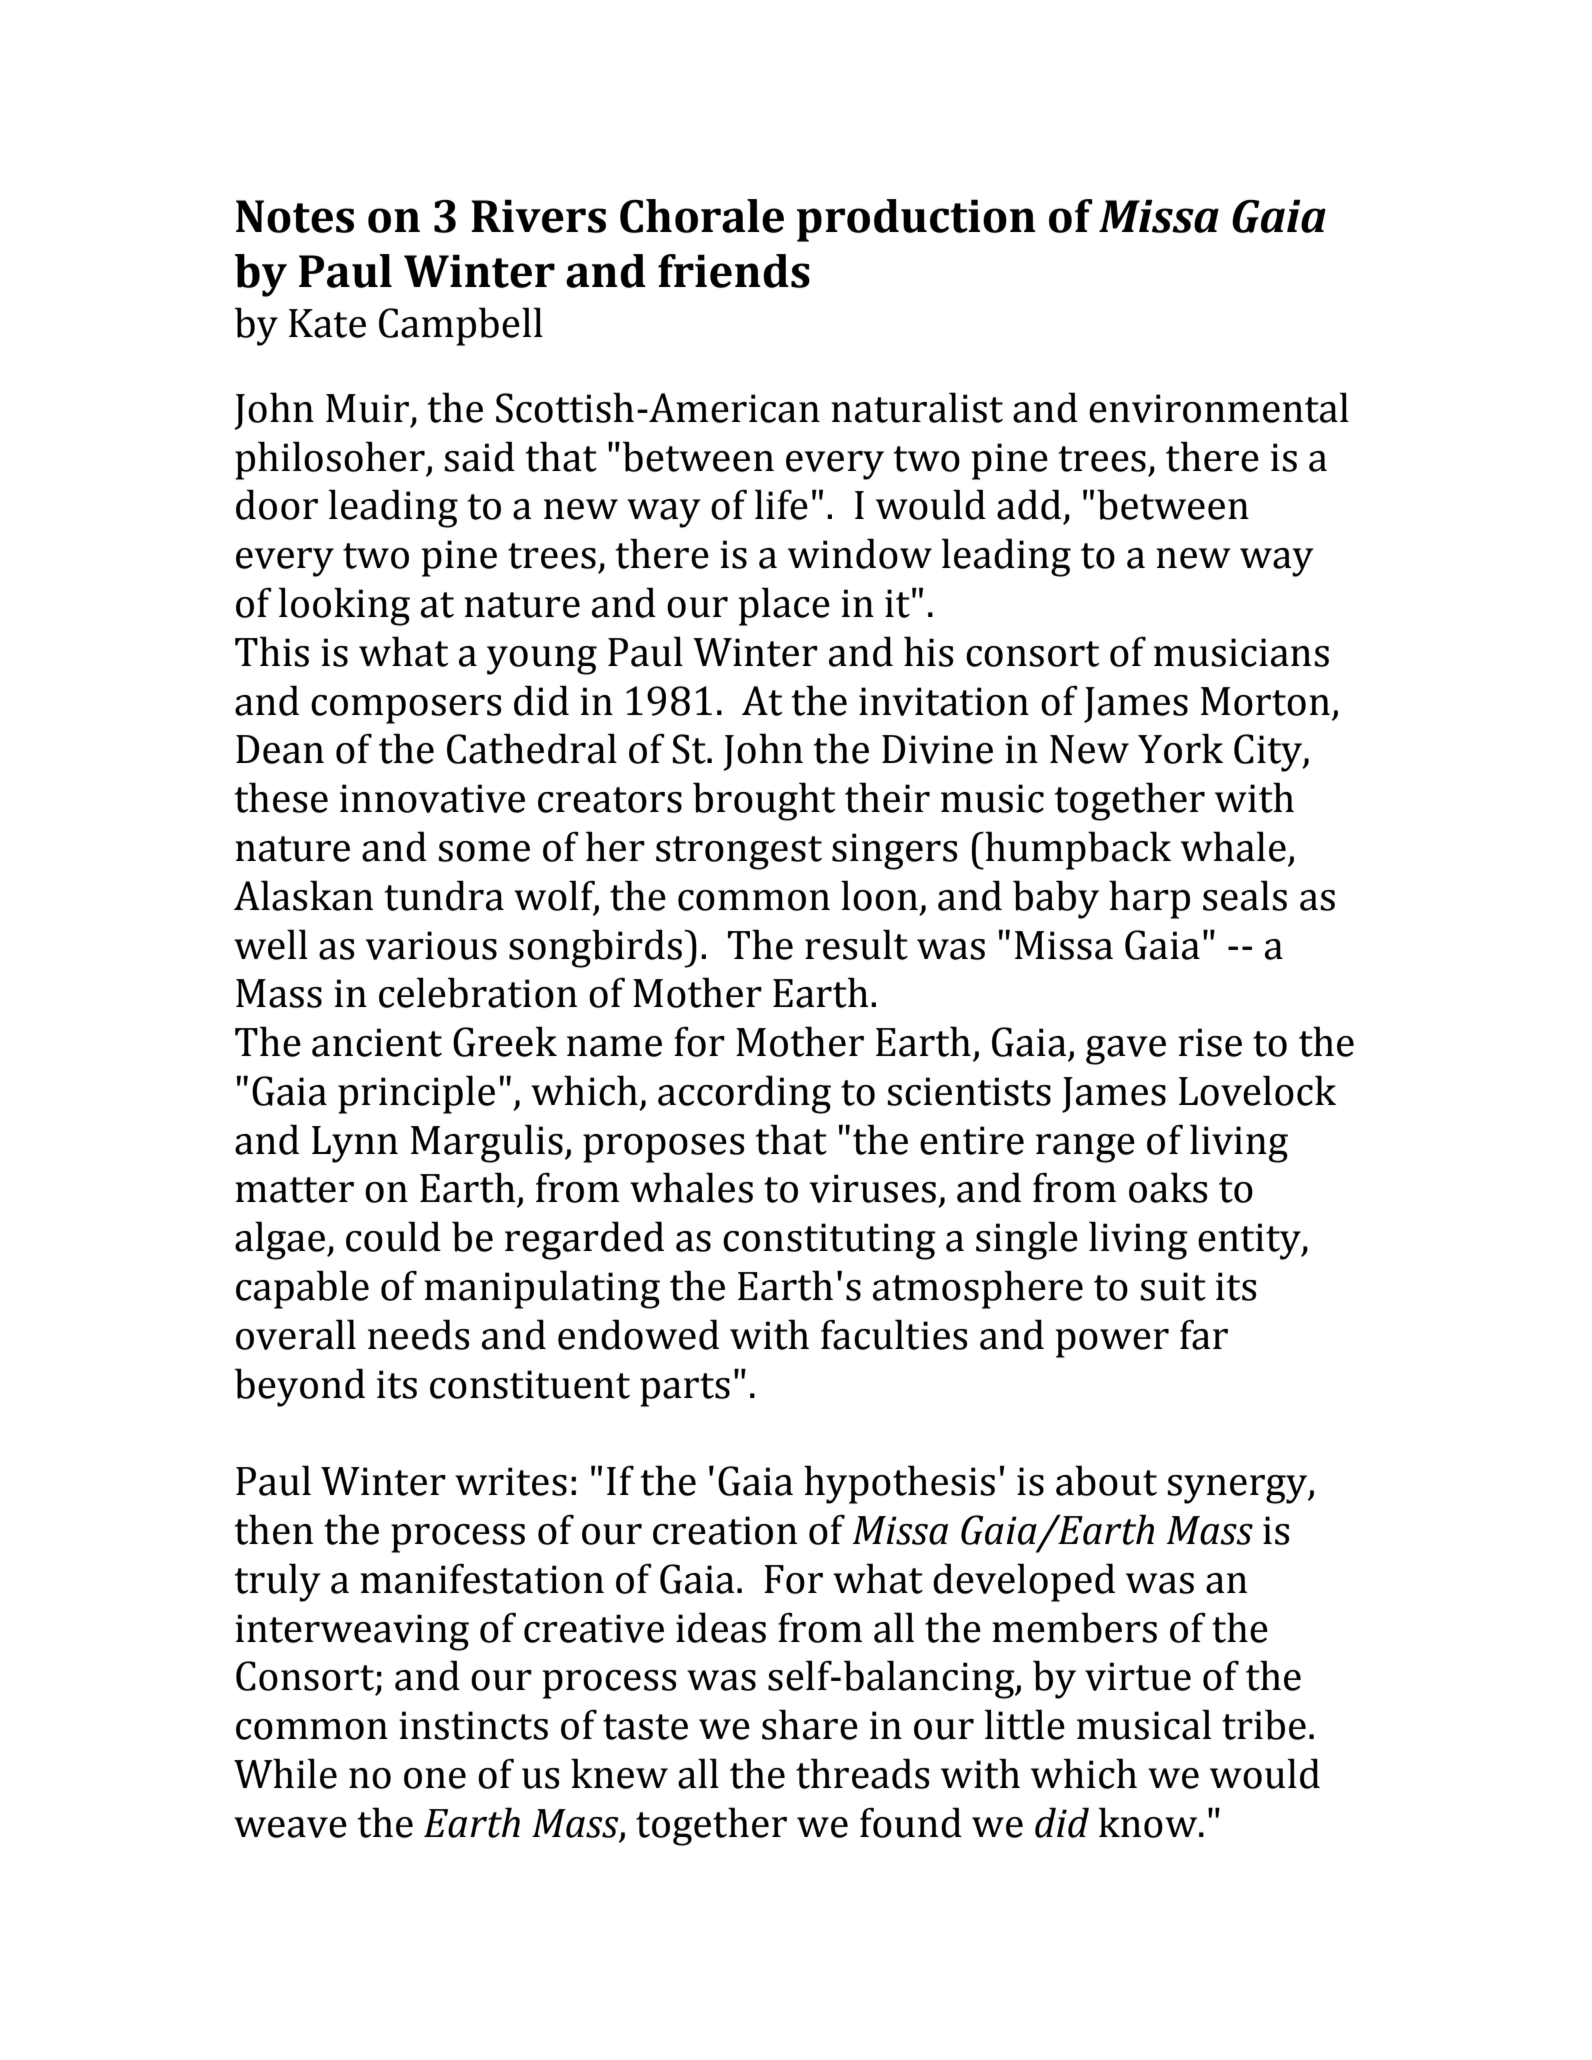 This screenshot has height=2060, width=1592. What do you see at coordinates (511, 1481) in the screenshot?
I see `writes` at bounding box center [511, 1481].
